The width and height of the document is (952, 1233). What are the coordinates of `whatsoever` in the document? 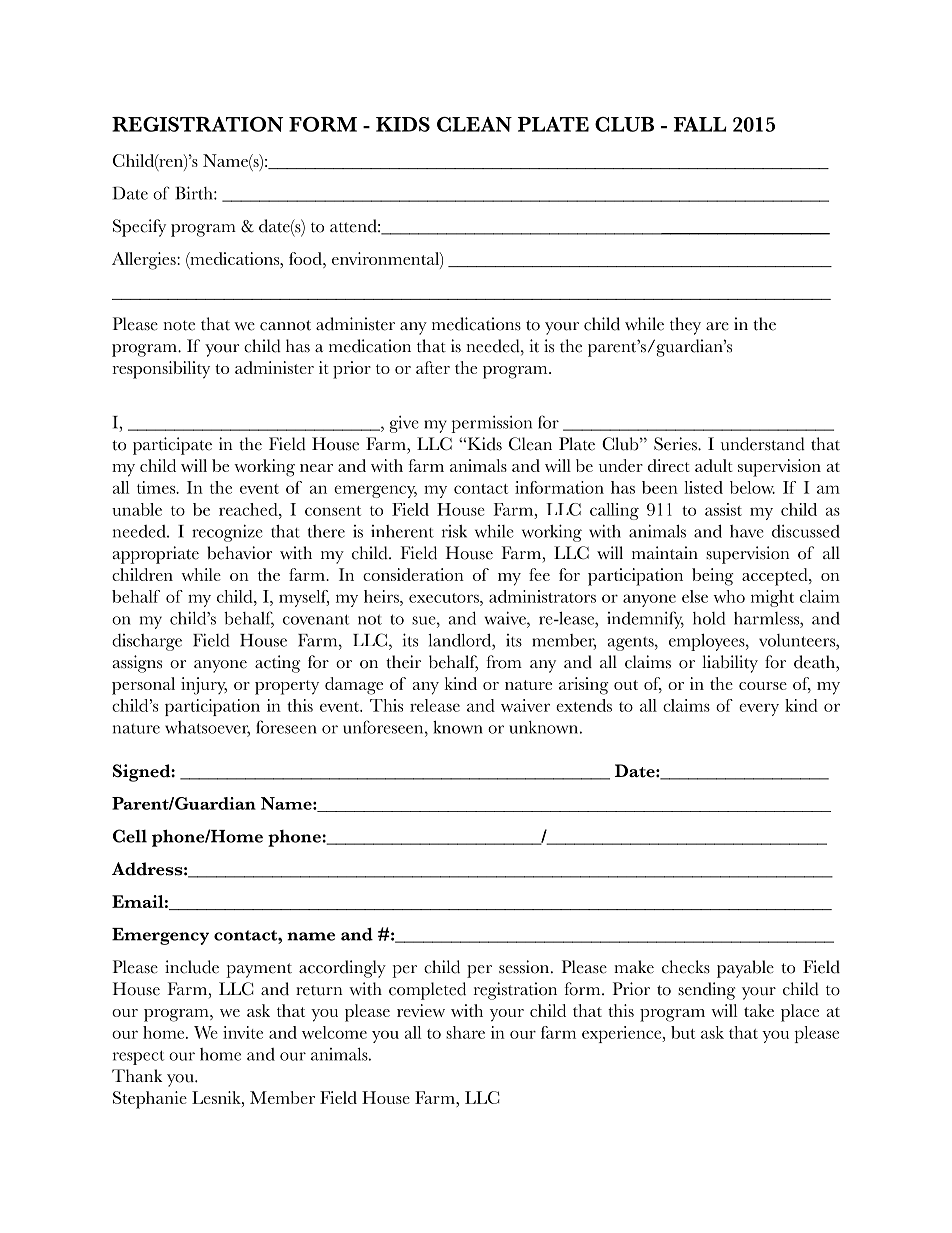 It's located at (207, 728).
